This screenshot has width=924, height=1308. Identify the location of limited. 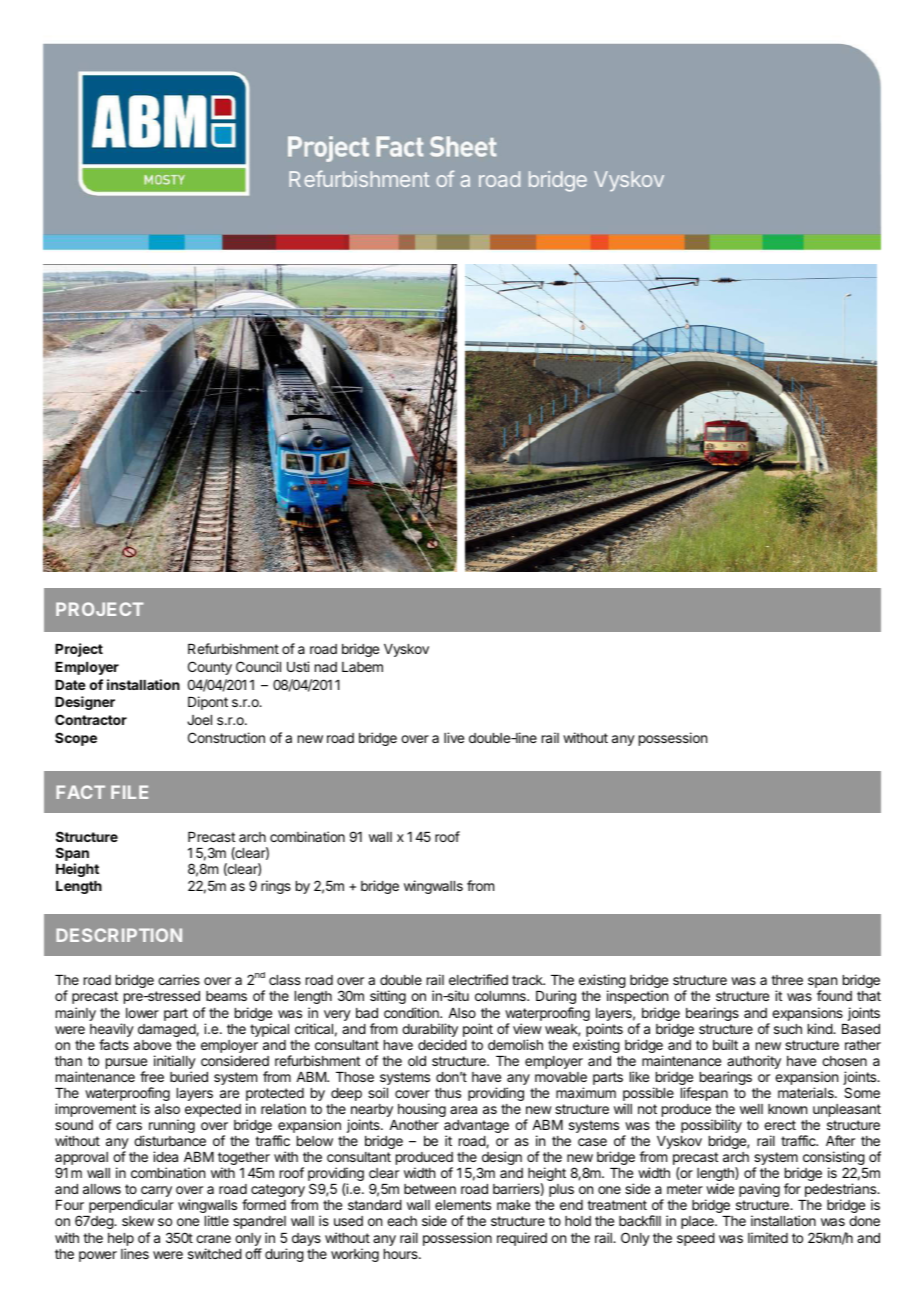
(768, 1237).
